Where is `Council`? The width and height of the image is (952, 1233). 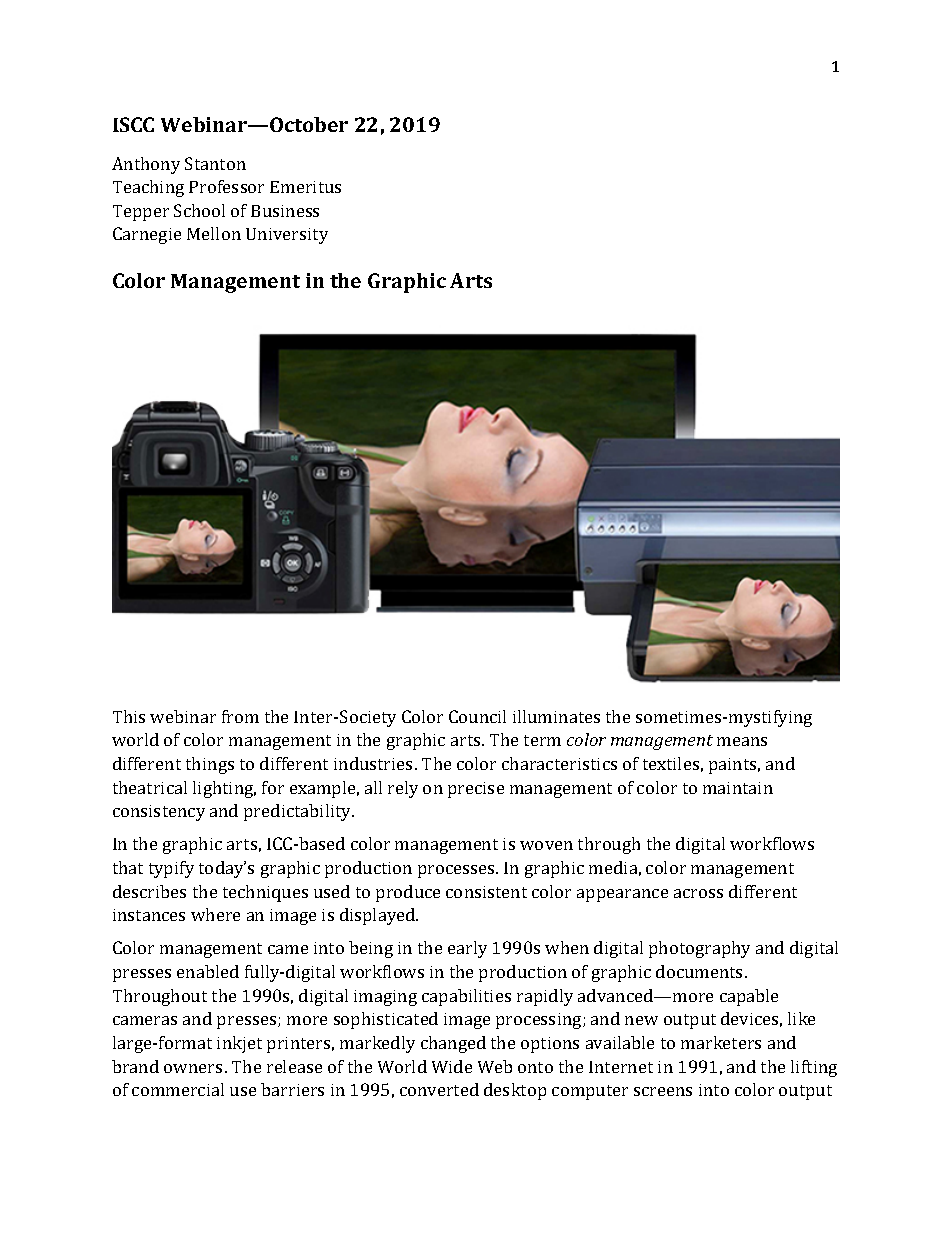
Council is located at coordinates (477, 716).
